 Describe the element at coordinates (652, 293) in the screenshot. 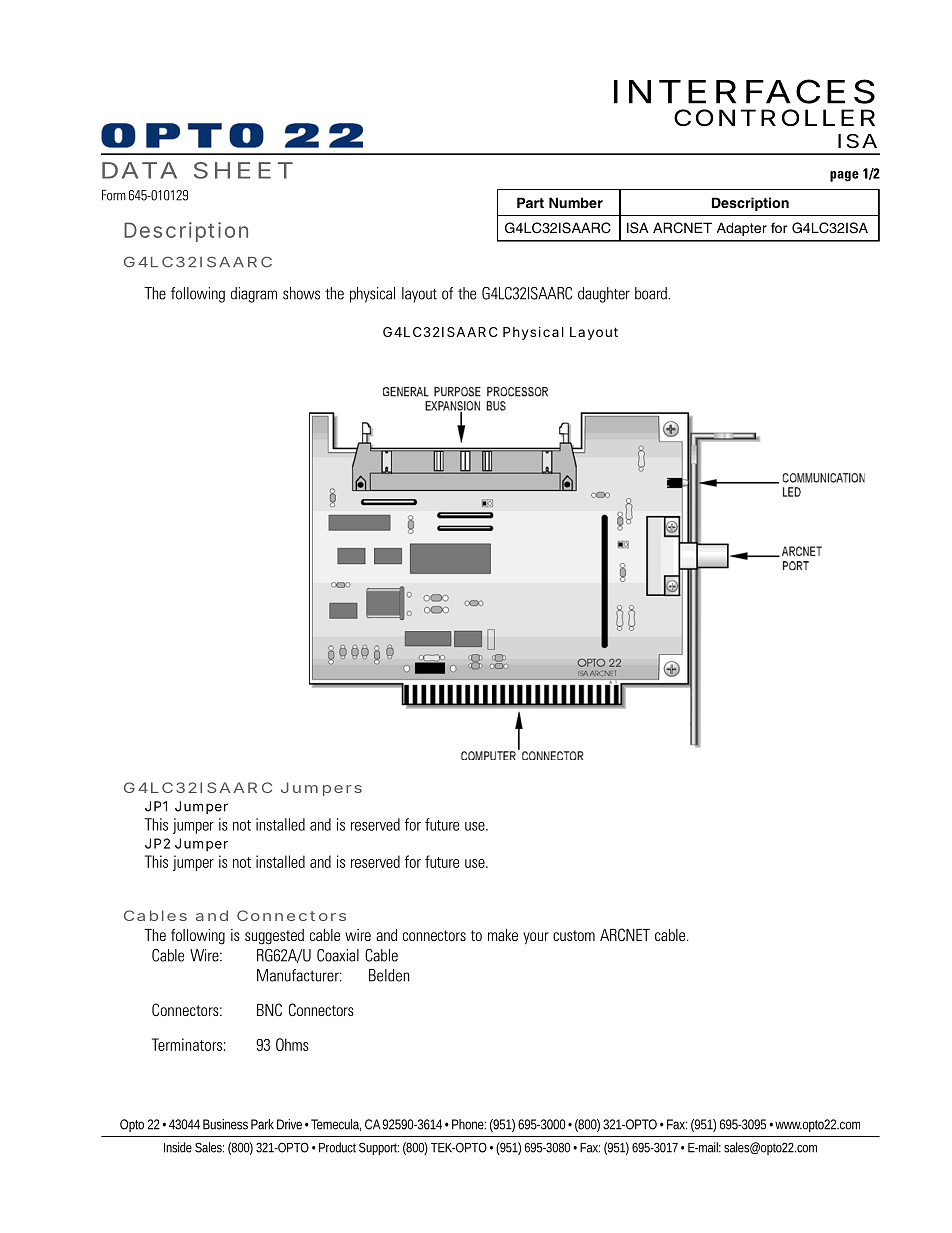

I see `board` at that location.
